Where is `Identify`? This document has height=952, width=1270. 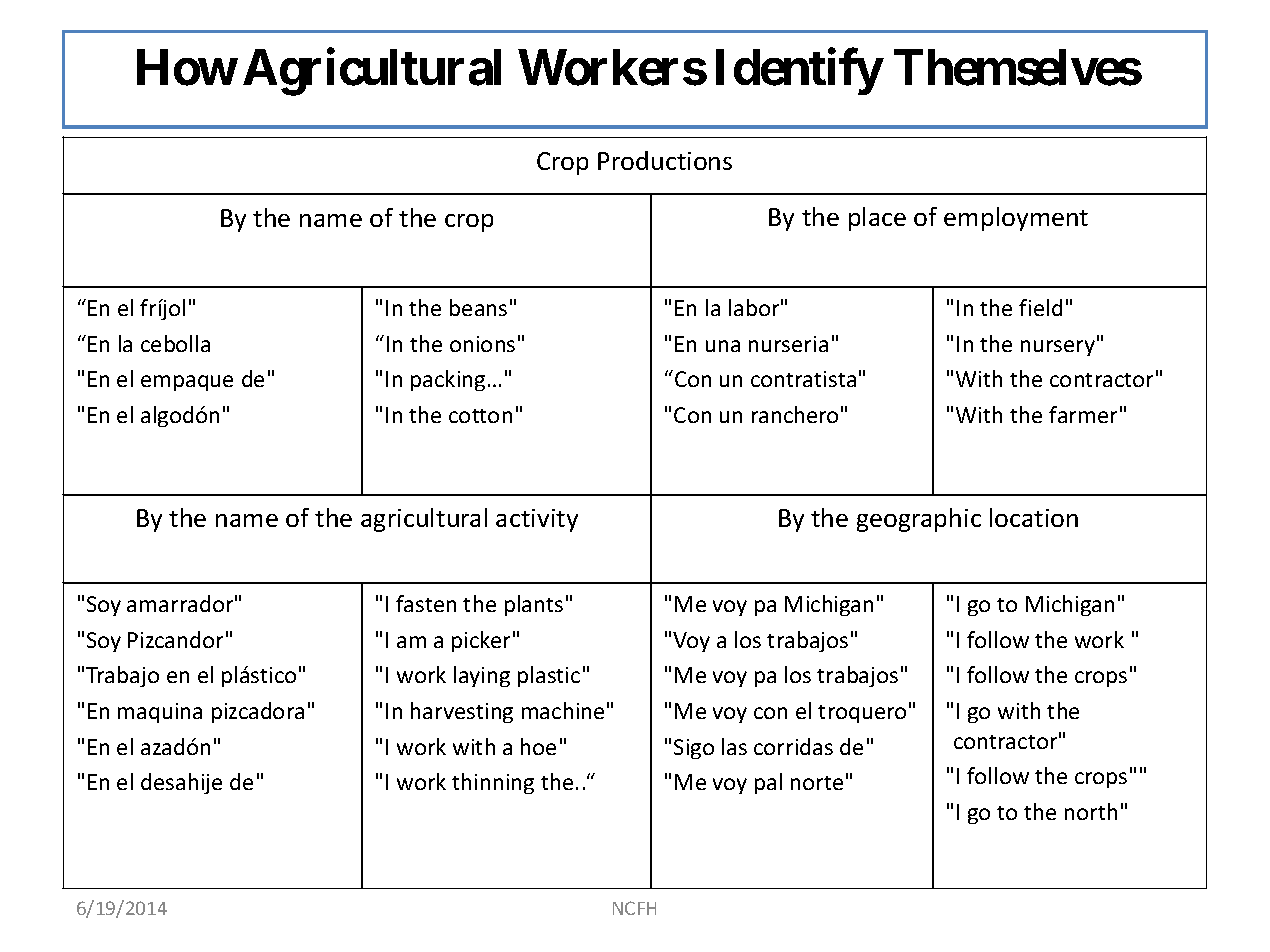
Identify is located at coordinates (799, 72).
